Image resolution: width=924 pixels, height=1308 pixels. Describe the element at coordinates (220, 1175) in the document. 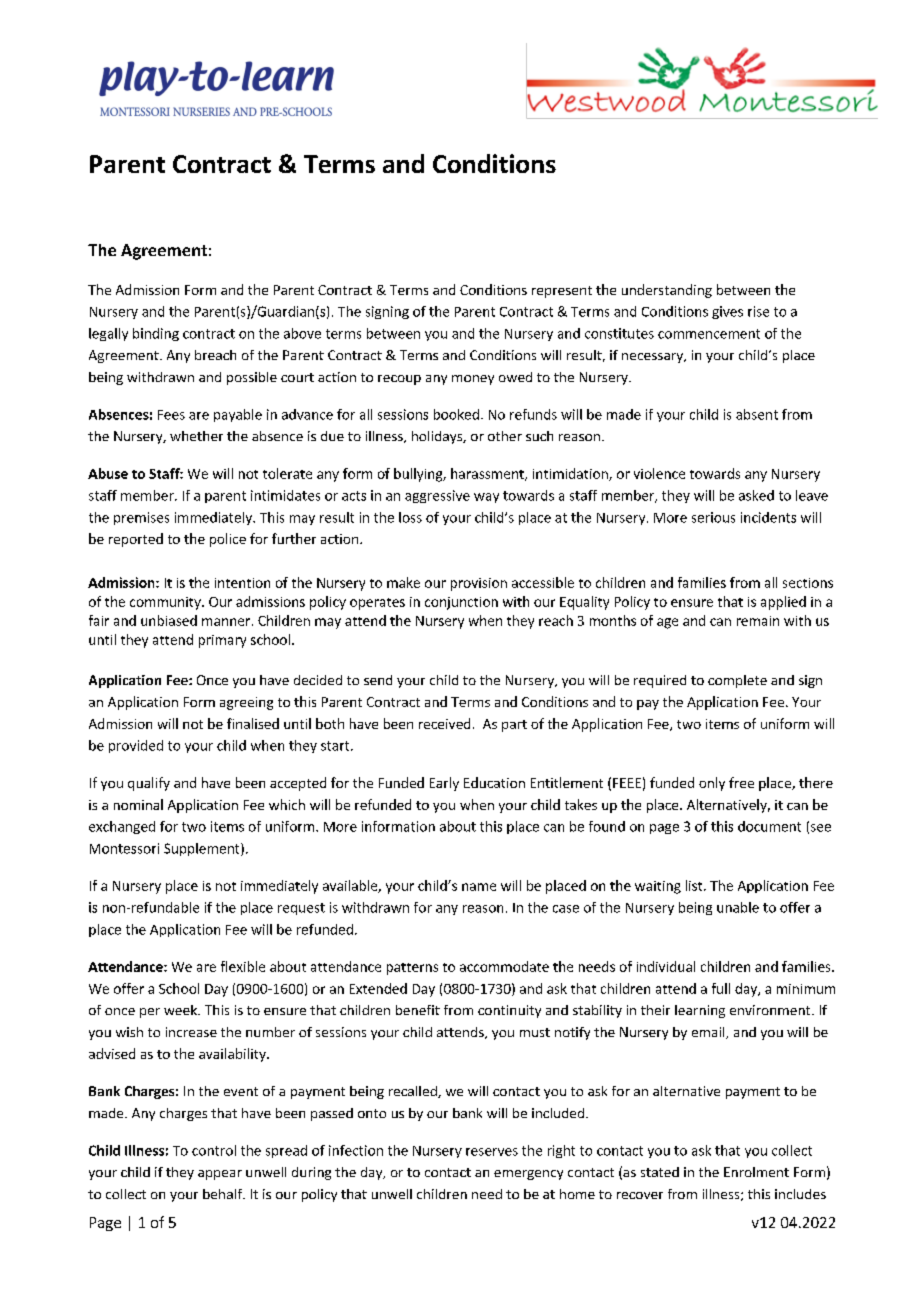

I see `appear` at that location.
